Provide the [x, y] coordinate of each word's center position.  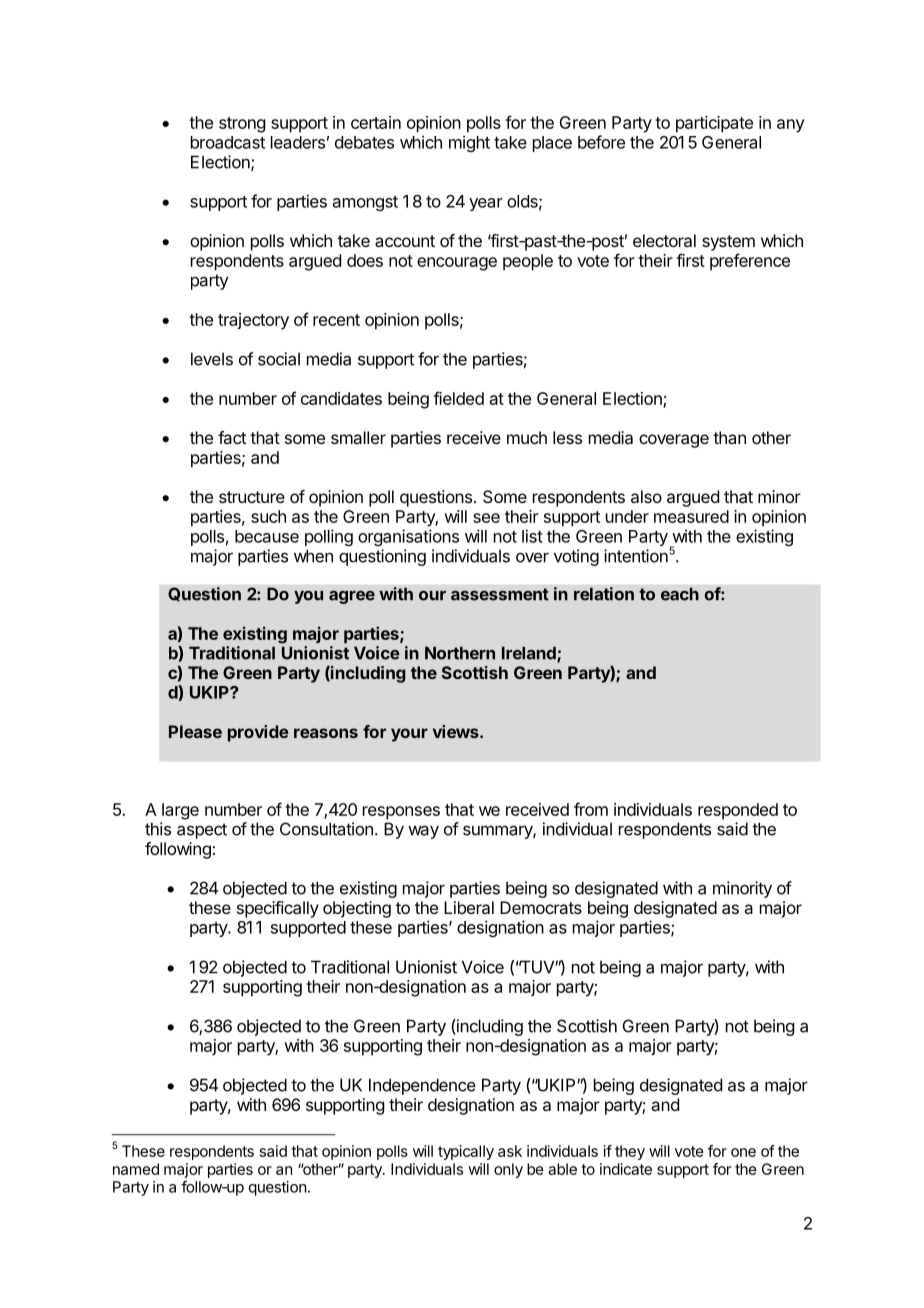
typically [466, 1152]
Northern [460, 653]
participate [714, 124]
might [469, 143]
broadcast [228, 142]
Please [195, 731]
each [680, 594]
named [136, 1169]
